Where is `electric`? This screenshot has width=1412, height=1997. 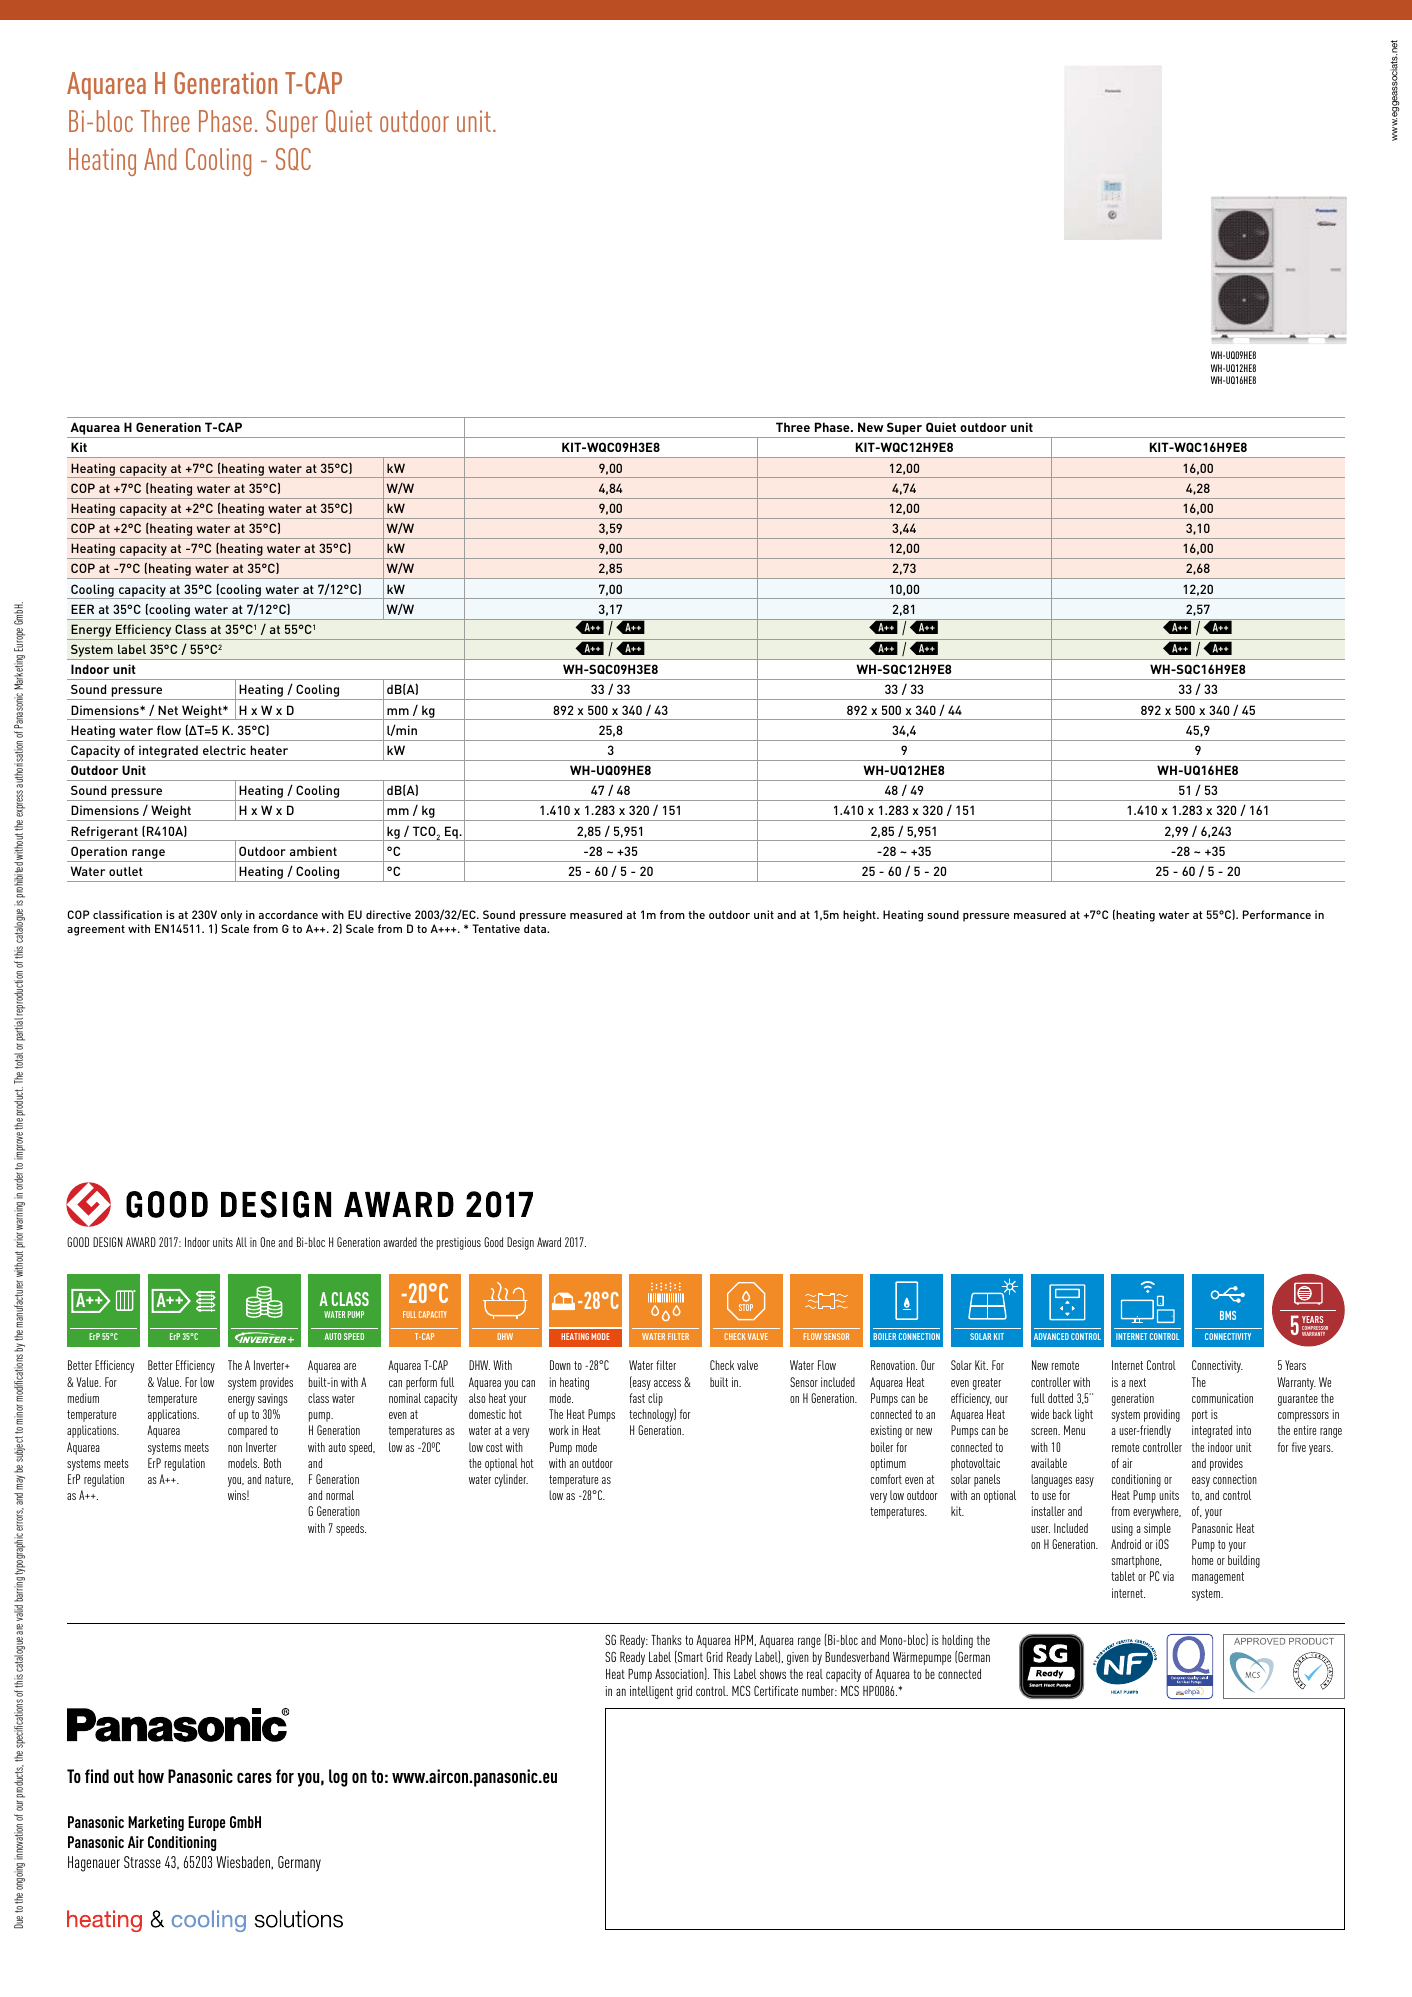
electric is located at coordinates (224, 750).
